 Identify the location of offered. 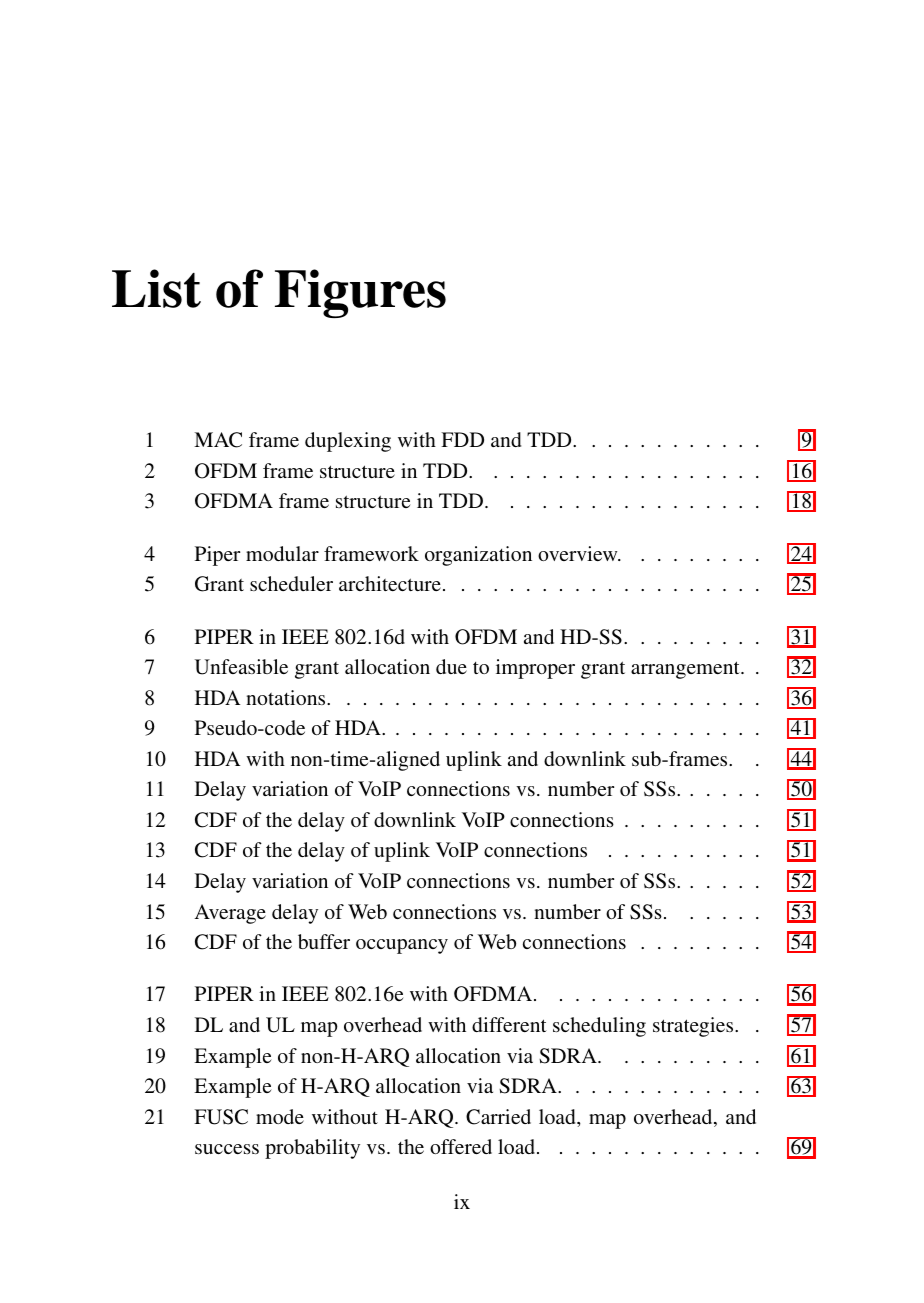
(461, 1146).
